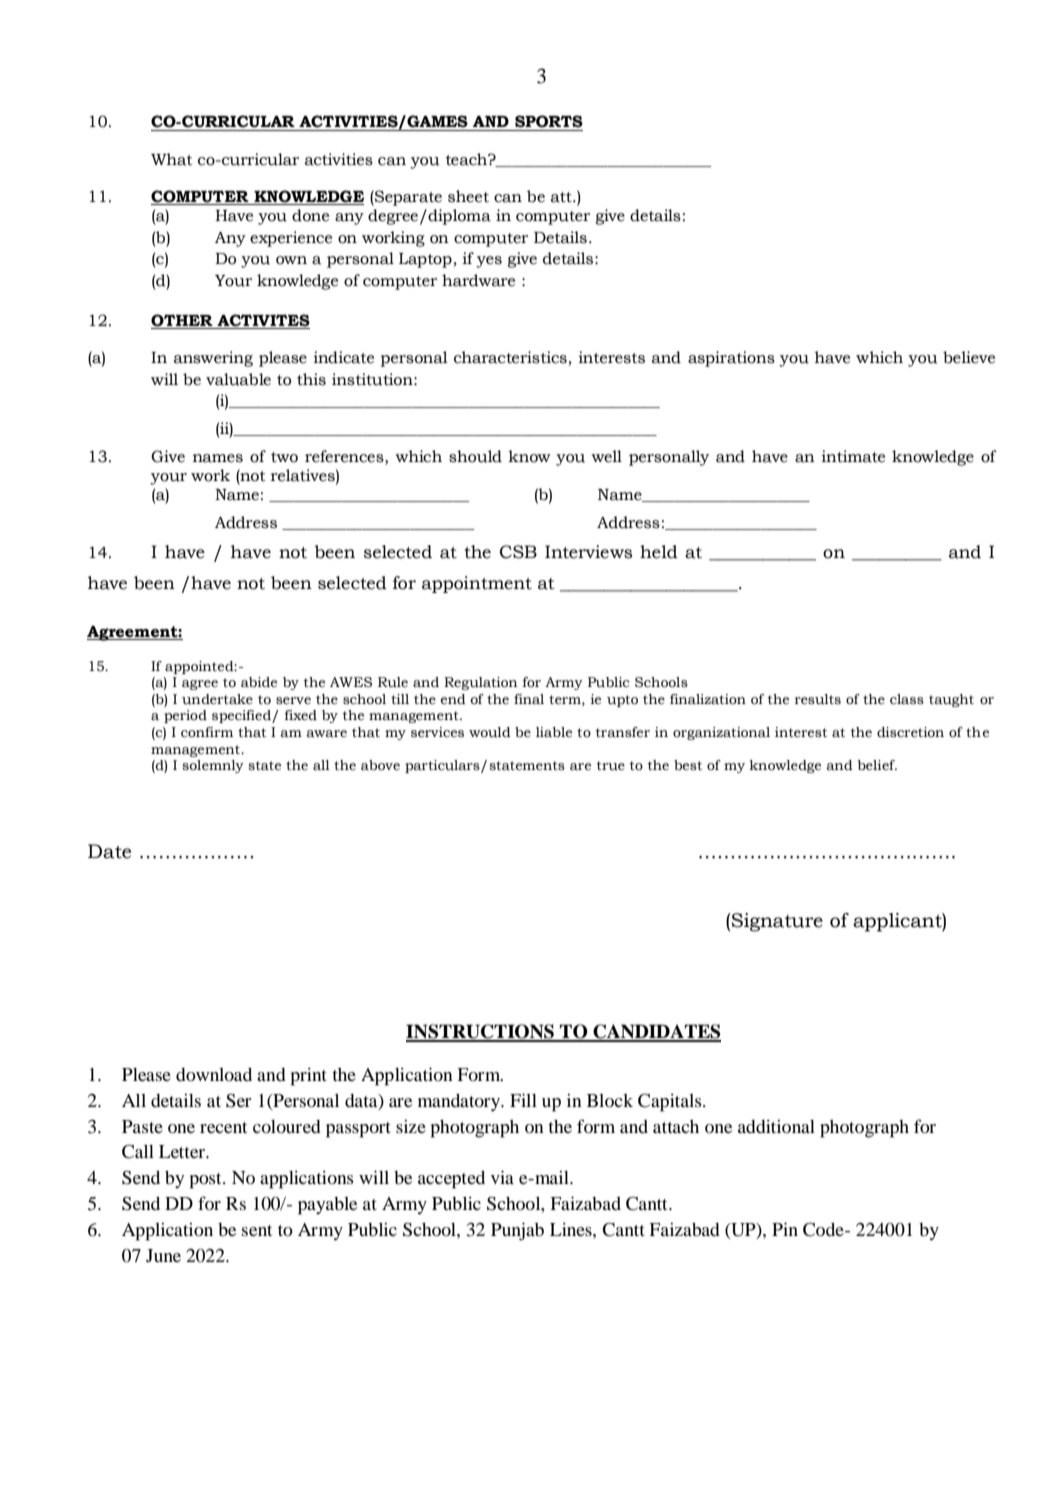 The image size is (1054, 1490). What do you see at coordinates (572, 1229) in the image?
I see `Lines` at bounding box center [572, 1229].
